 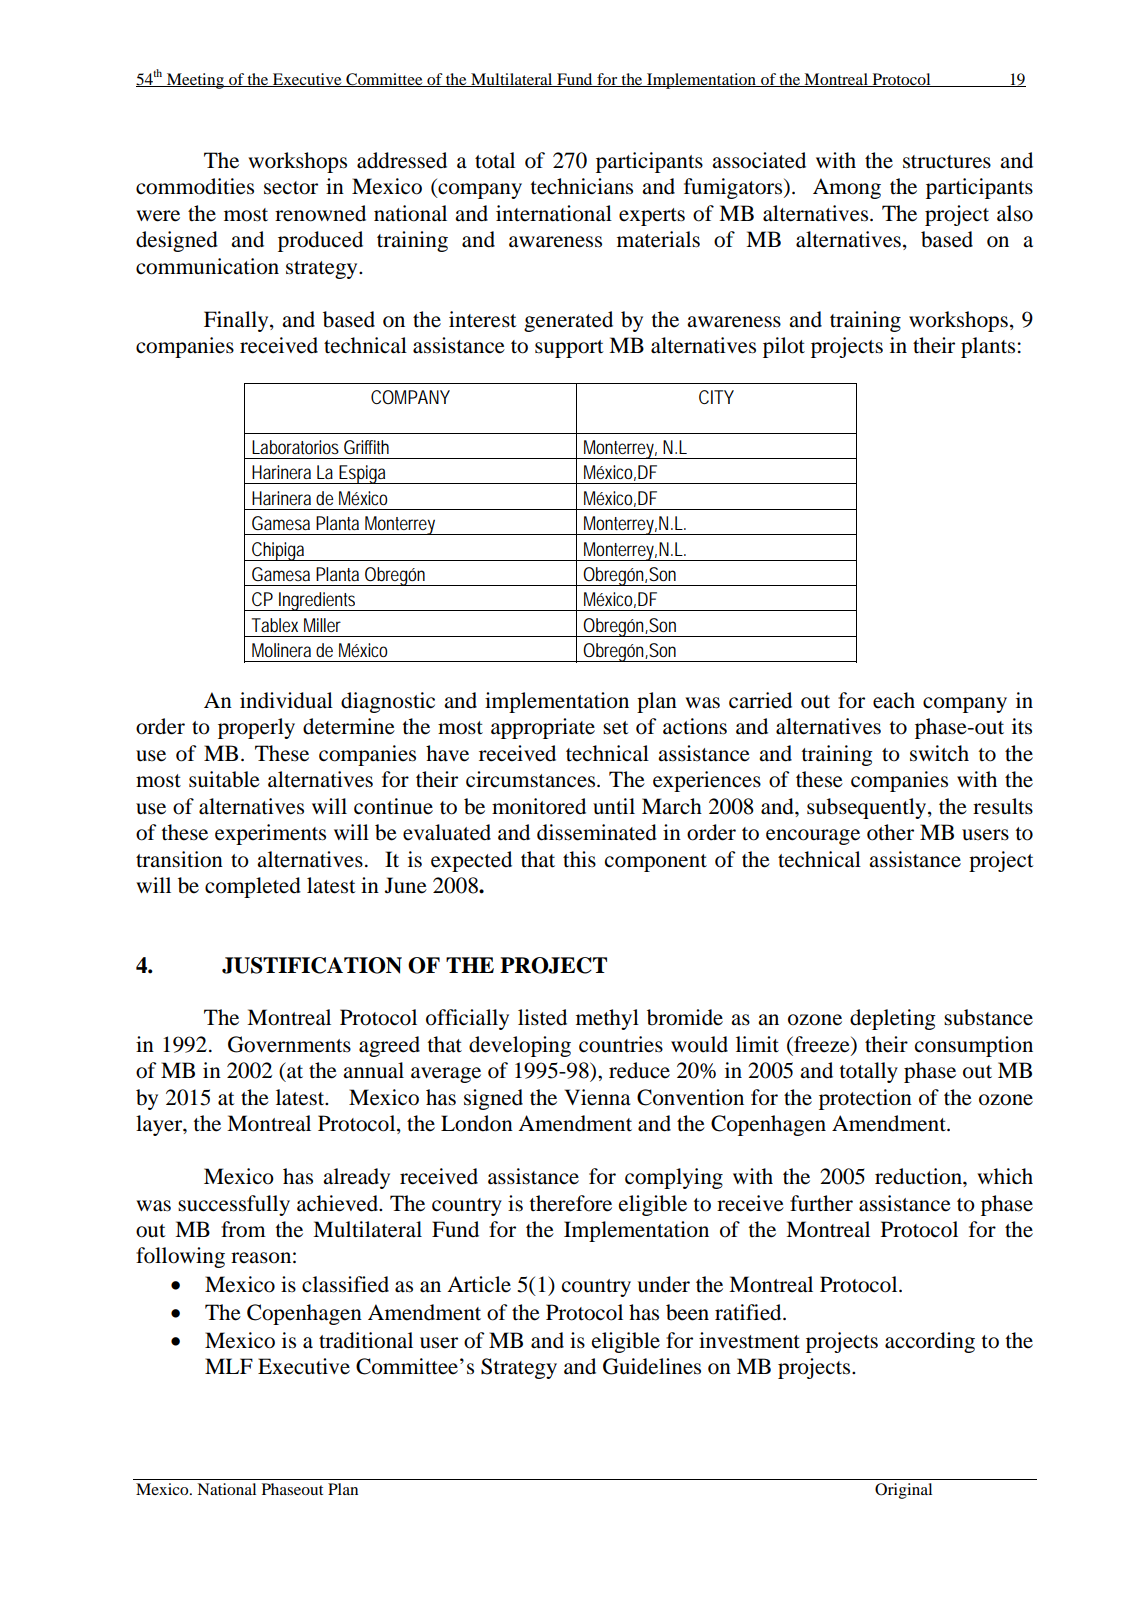 I want to click on set, so click(x=616, y=728).
